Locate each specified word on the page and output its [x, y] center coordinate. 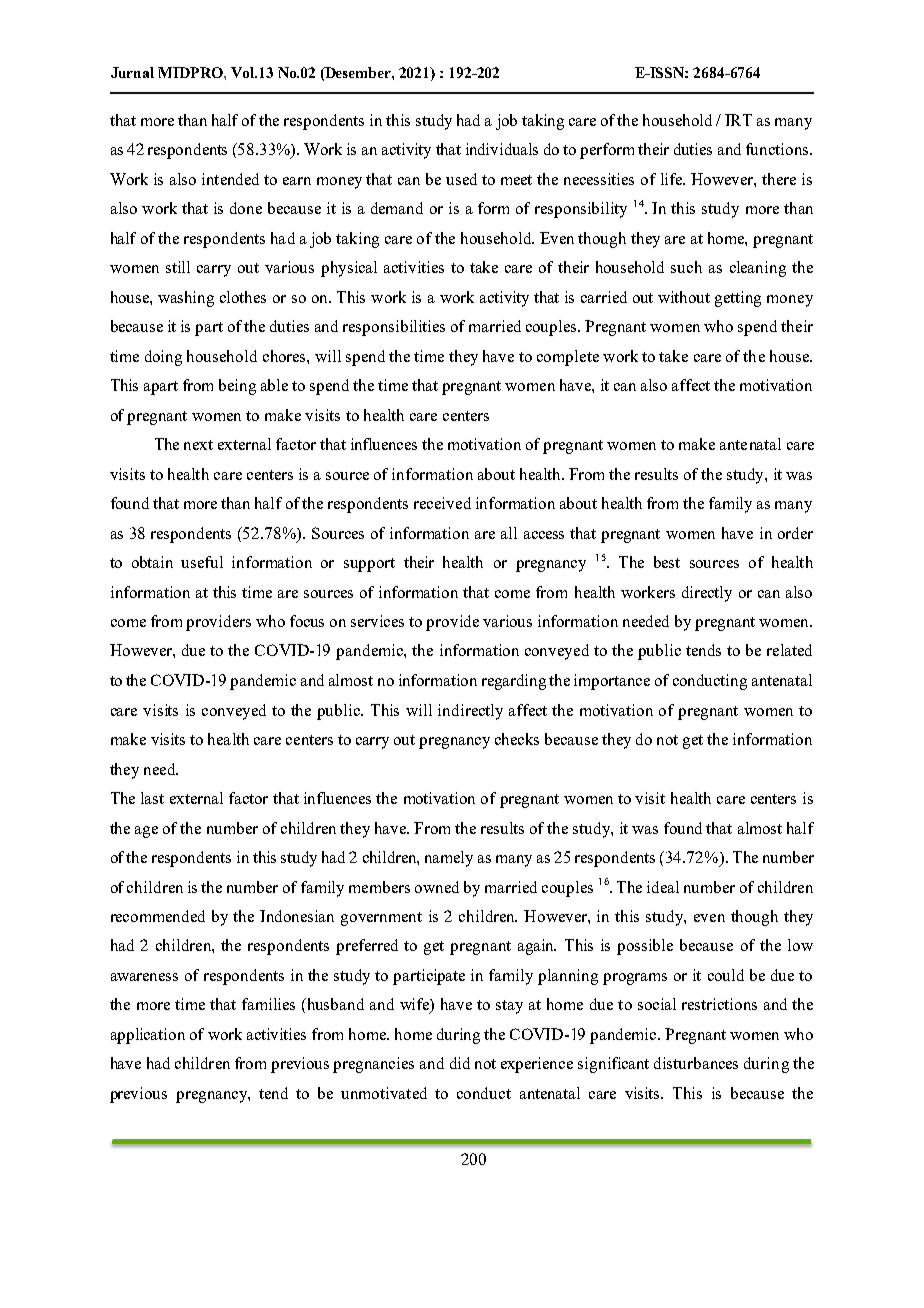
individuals [502, 149]
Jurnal [132, 72]
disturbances [696, 1063]
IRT [738, 120]
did [460, 1063]
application [148, 1036]
